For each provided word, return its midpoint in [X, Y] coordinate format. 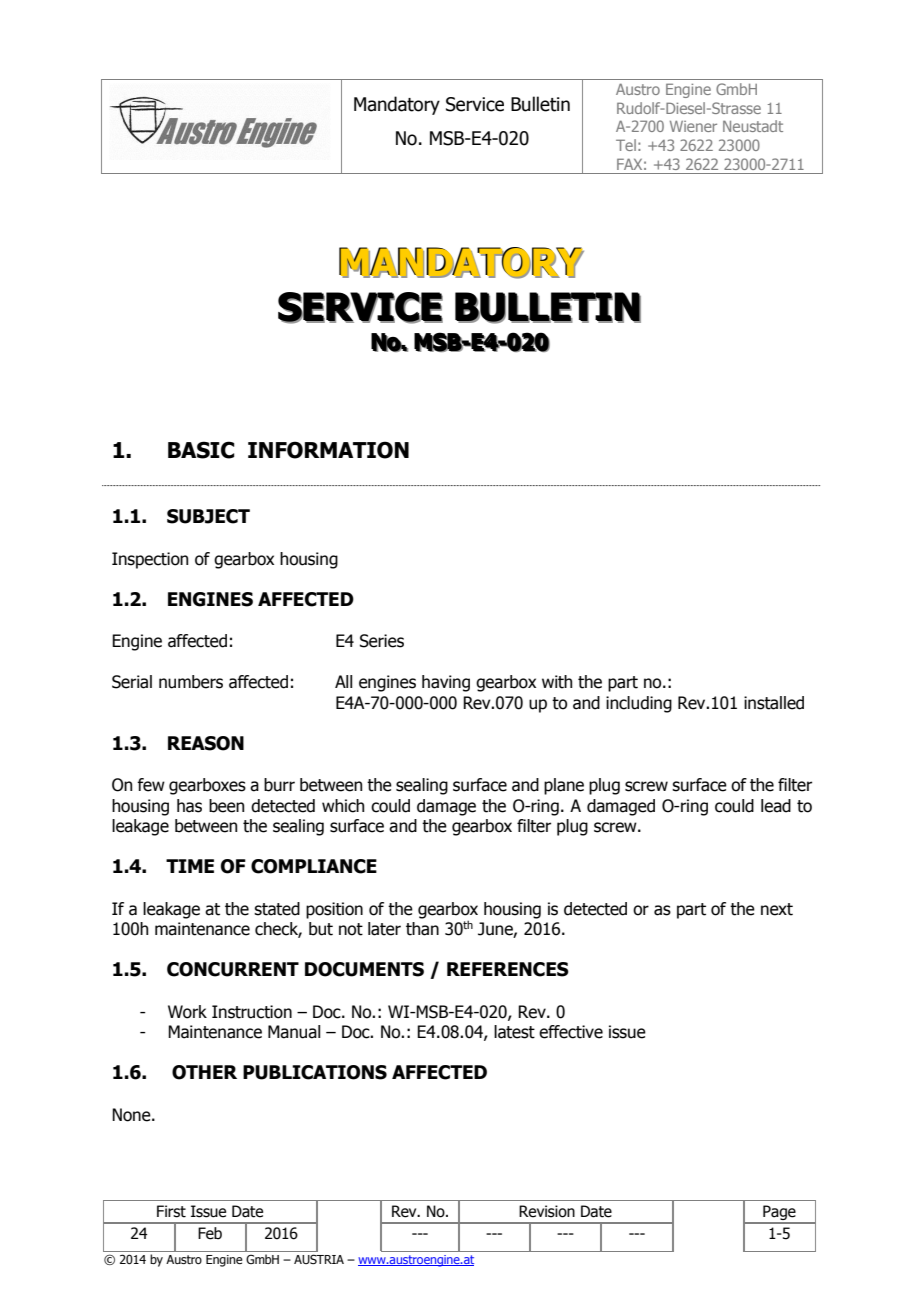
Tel [626, 145]
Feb [210, 1233]
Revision [547, 1211]
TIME [190, 866]
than [422, 929]
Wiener [693, 126]
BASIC [201, 450]
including [639, 704]
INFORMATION [328, 450]
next [777, 909]
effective [571, 1032]
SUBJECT [208, 516]
